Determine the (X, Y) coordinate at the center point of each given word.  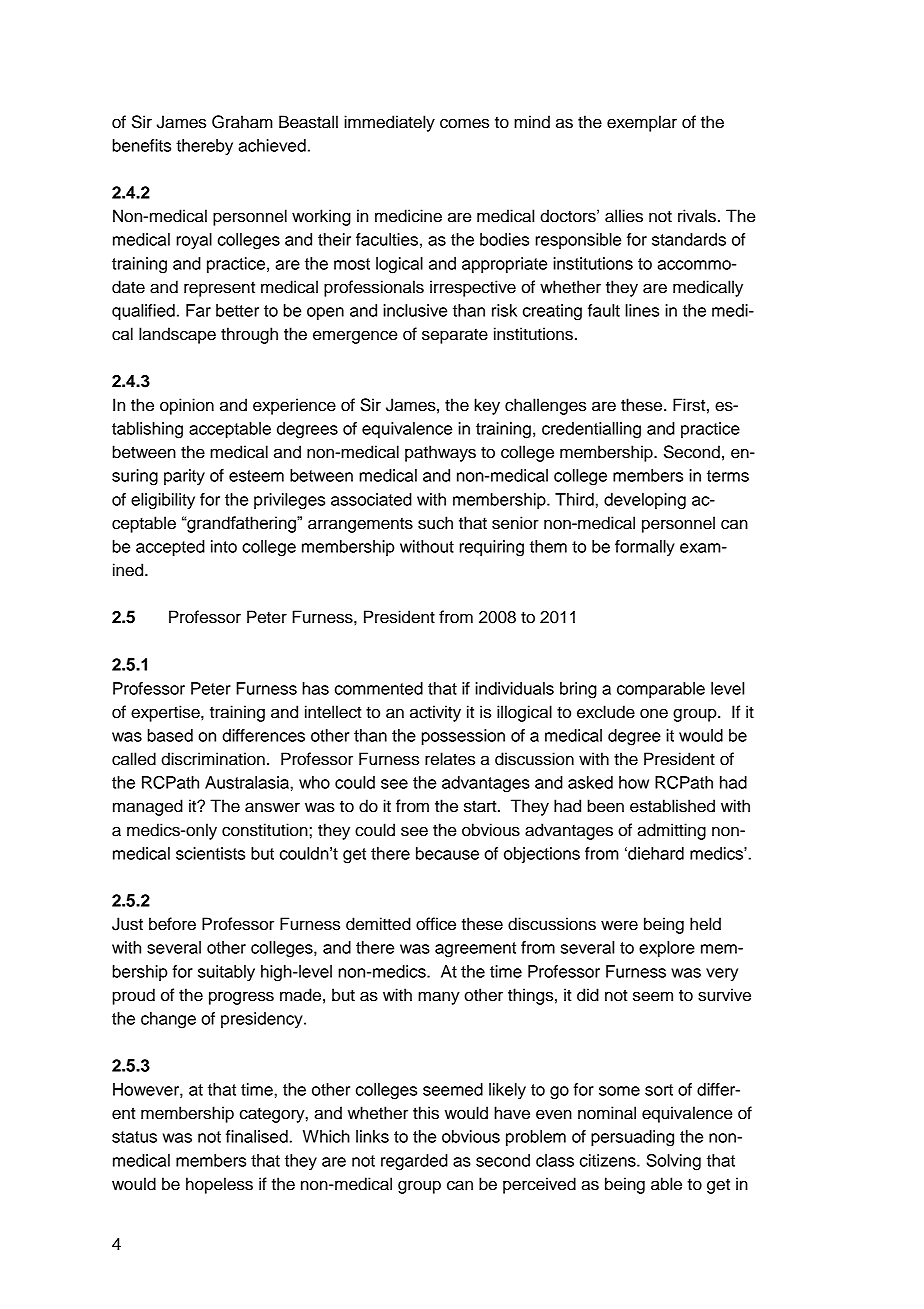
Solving (674, 1162)
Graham (242, 122)
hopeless (219, 1185)
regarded (414, 1162)
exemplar (642, 123)
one (654, 713)
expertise (166, 713)
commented (379, 688)
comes (464, 123)
